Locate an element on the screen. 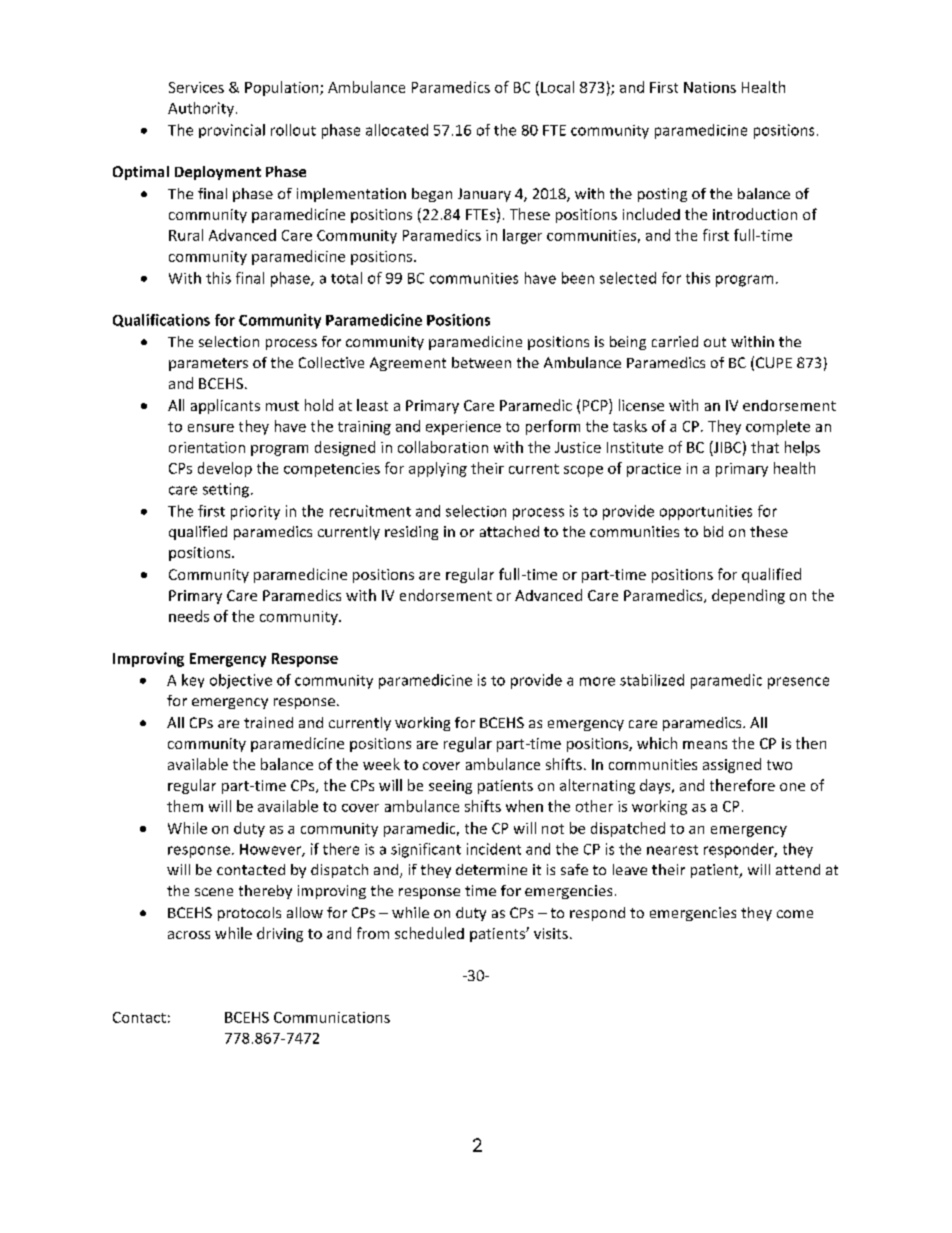  experience is located at coordinates (463, 428).
